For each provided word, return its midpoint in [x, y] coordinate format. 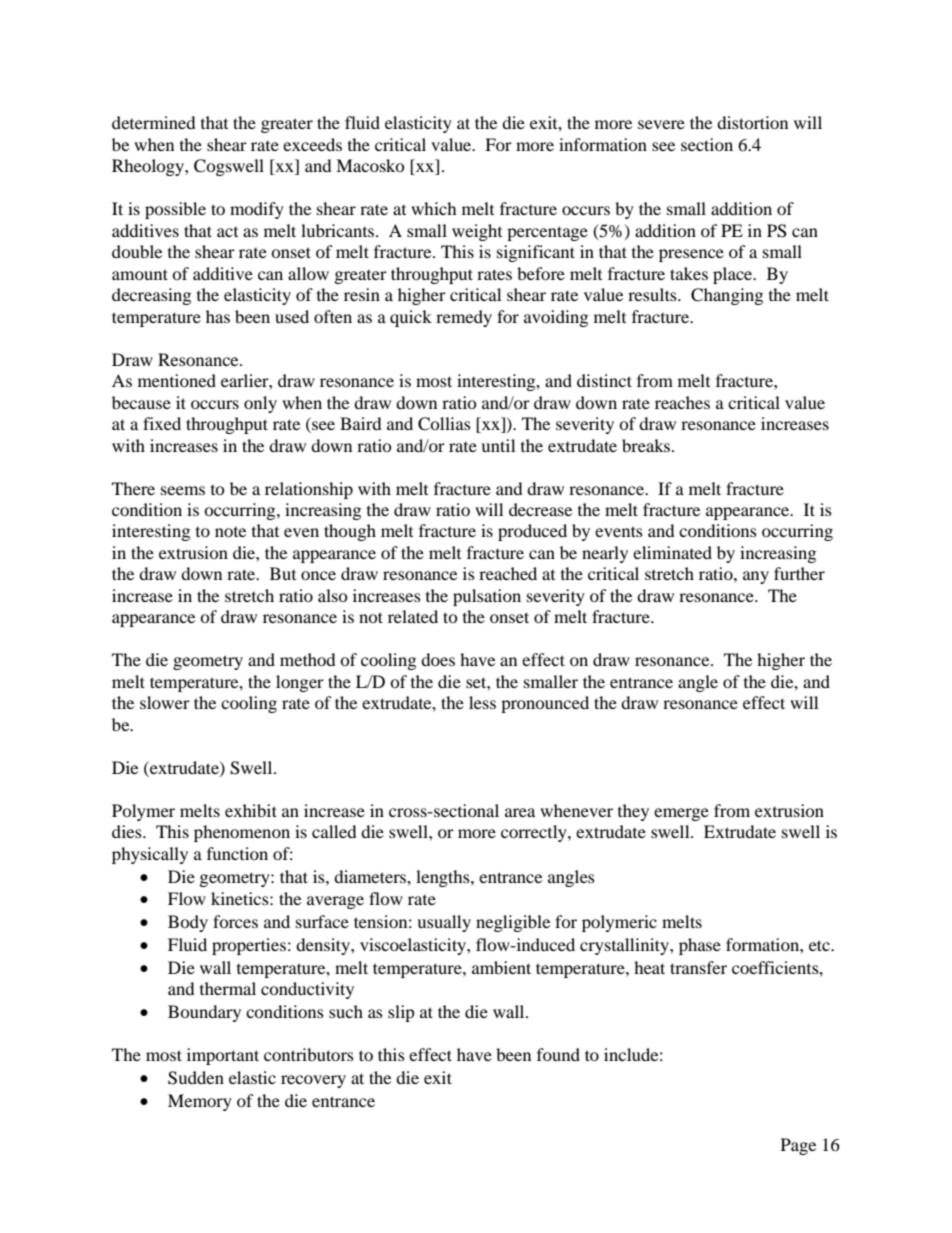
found [558, 1054]
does [438, 659]
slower [165, 702]
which [434, 208]
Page [798, 1146]
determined [154, 122]
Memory [200, 1102]
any [756, 577]
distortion [752, 122]
